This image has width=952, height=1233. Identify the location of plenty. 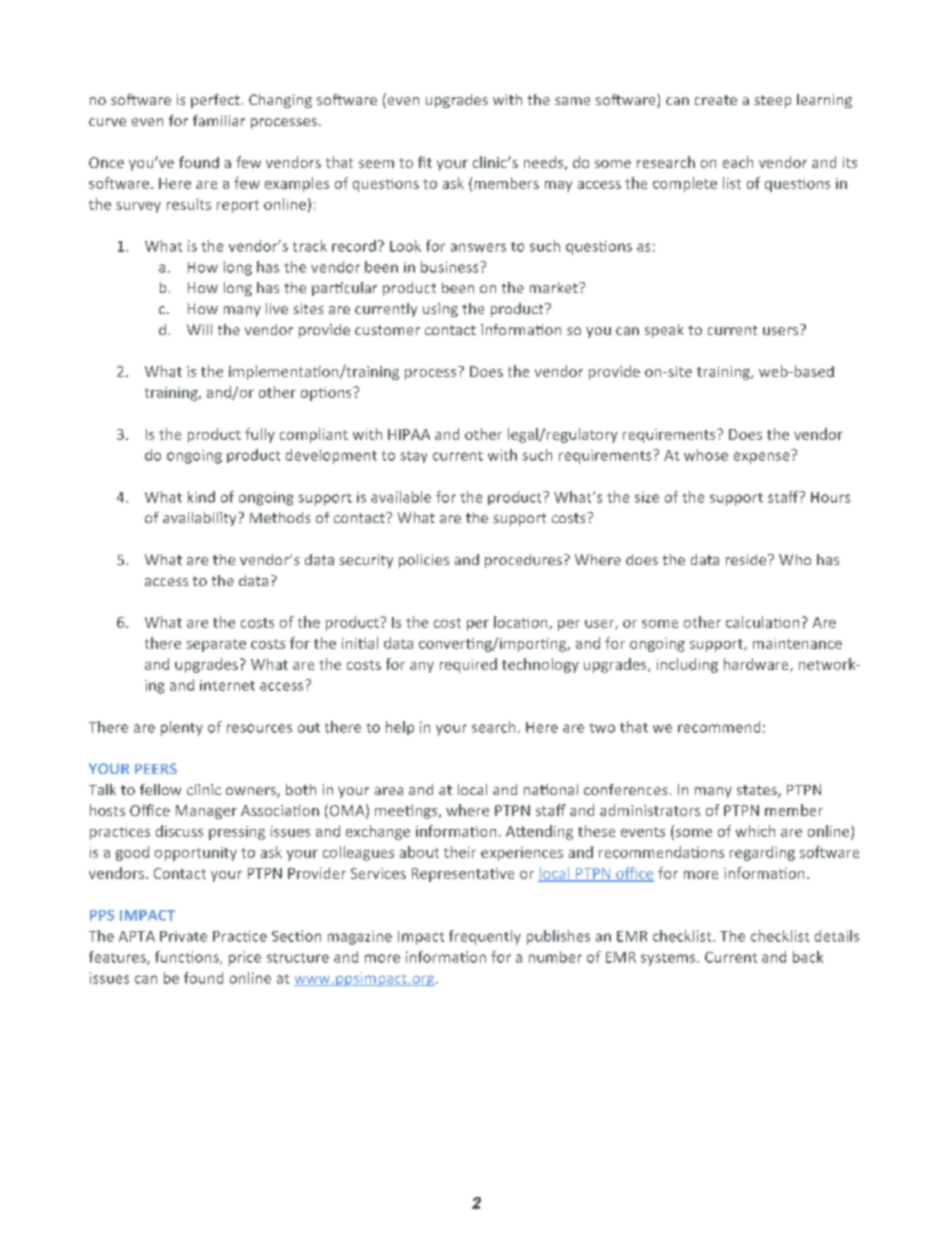
(182, 728).
